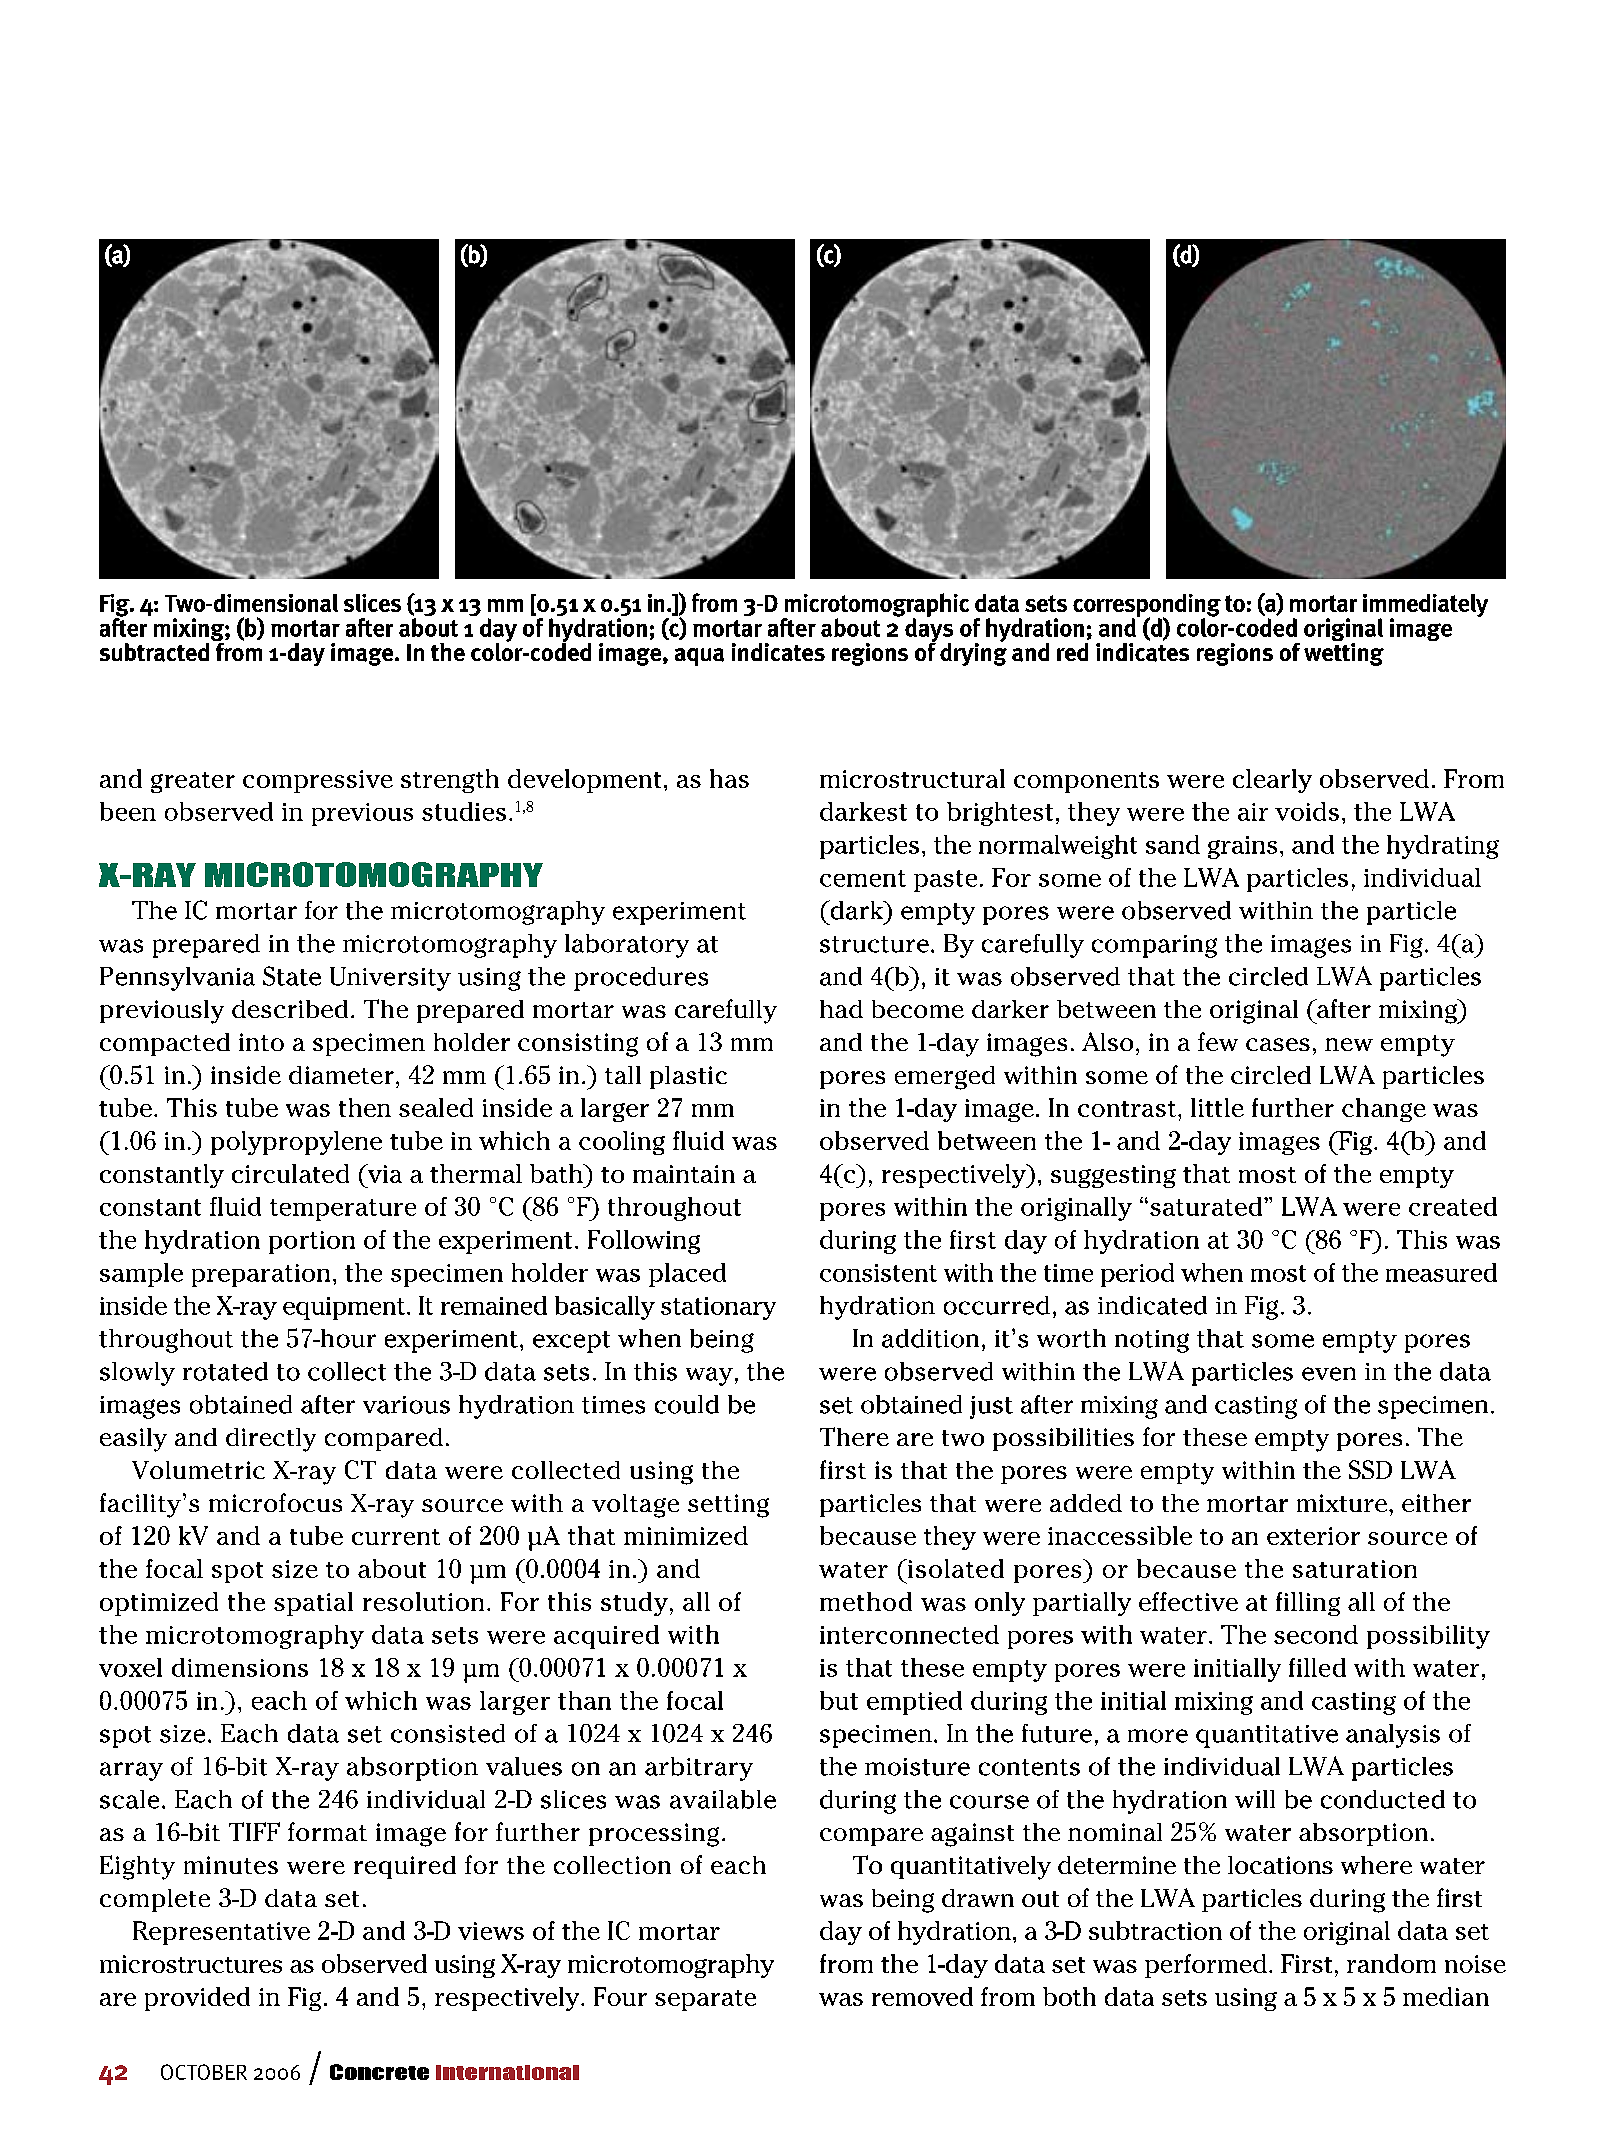  What do you see at coordinates (345, 1308) in the document?
I see `equipment` at bounding box center [345, 1308].
